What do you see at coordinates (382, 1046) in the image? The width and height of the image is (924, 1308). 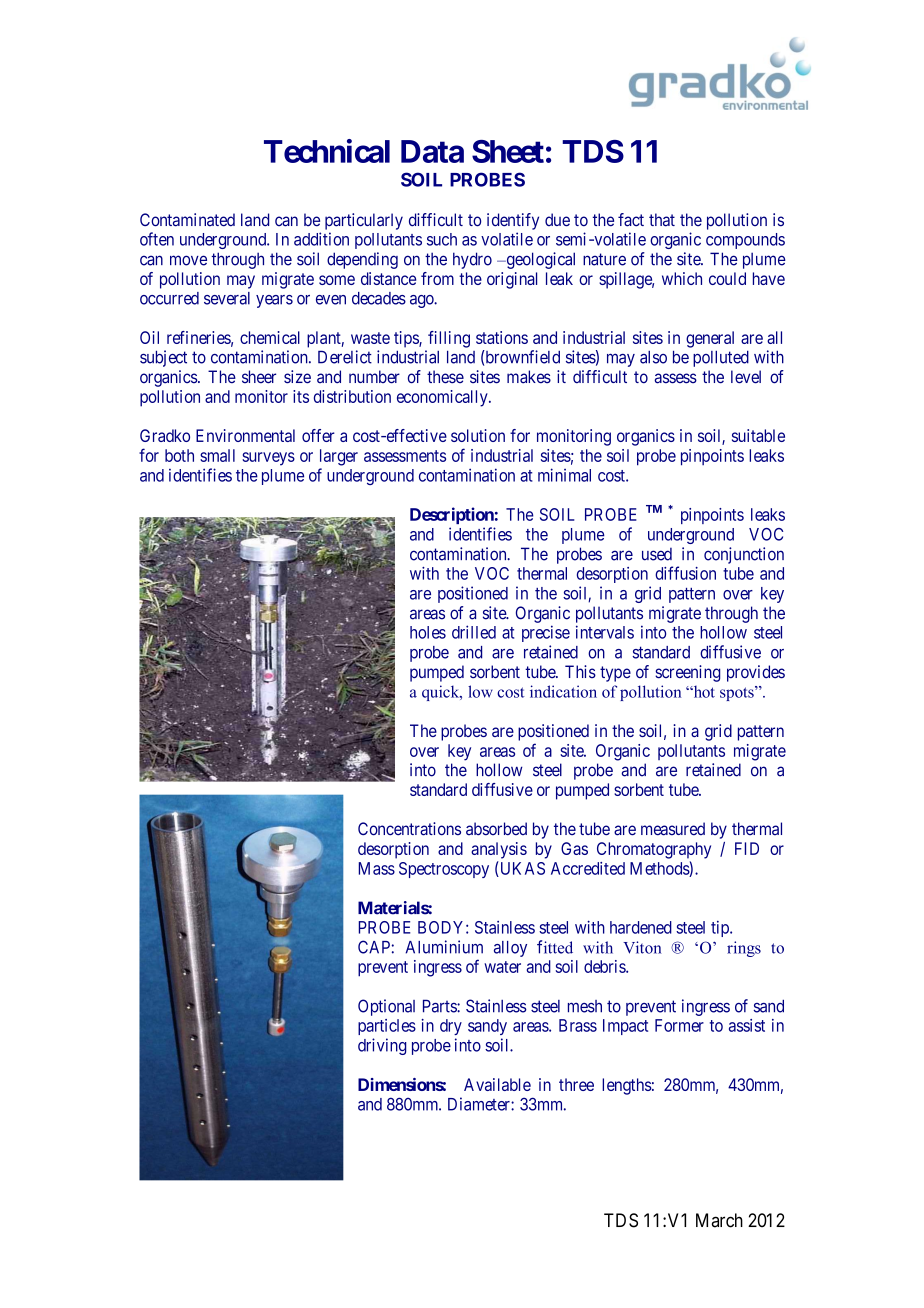 I see `driving` at bounding box center [382, 1046].
